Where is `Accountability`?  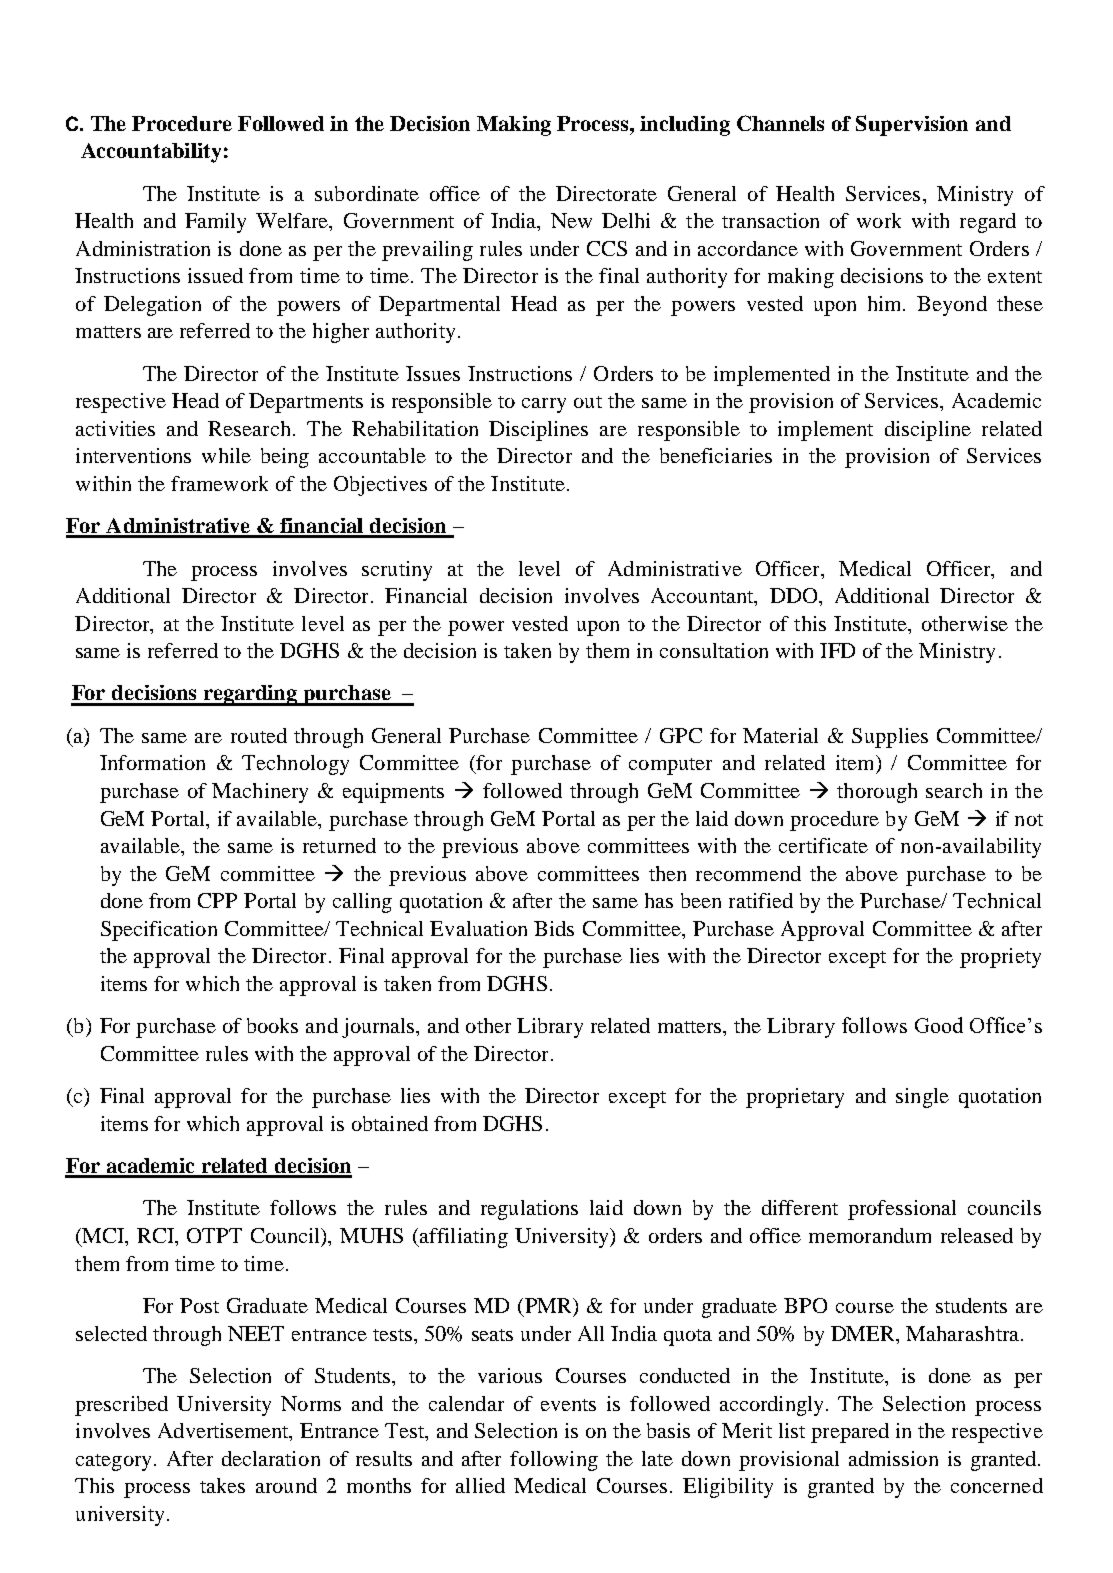
Accountability is located at coordinates (151, 153).
